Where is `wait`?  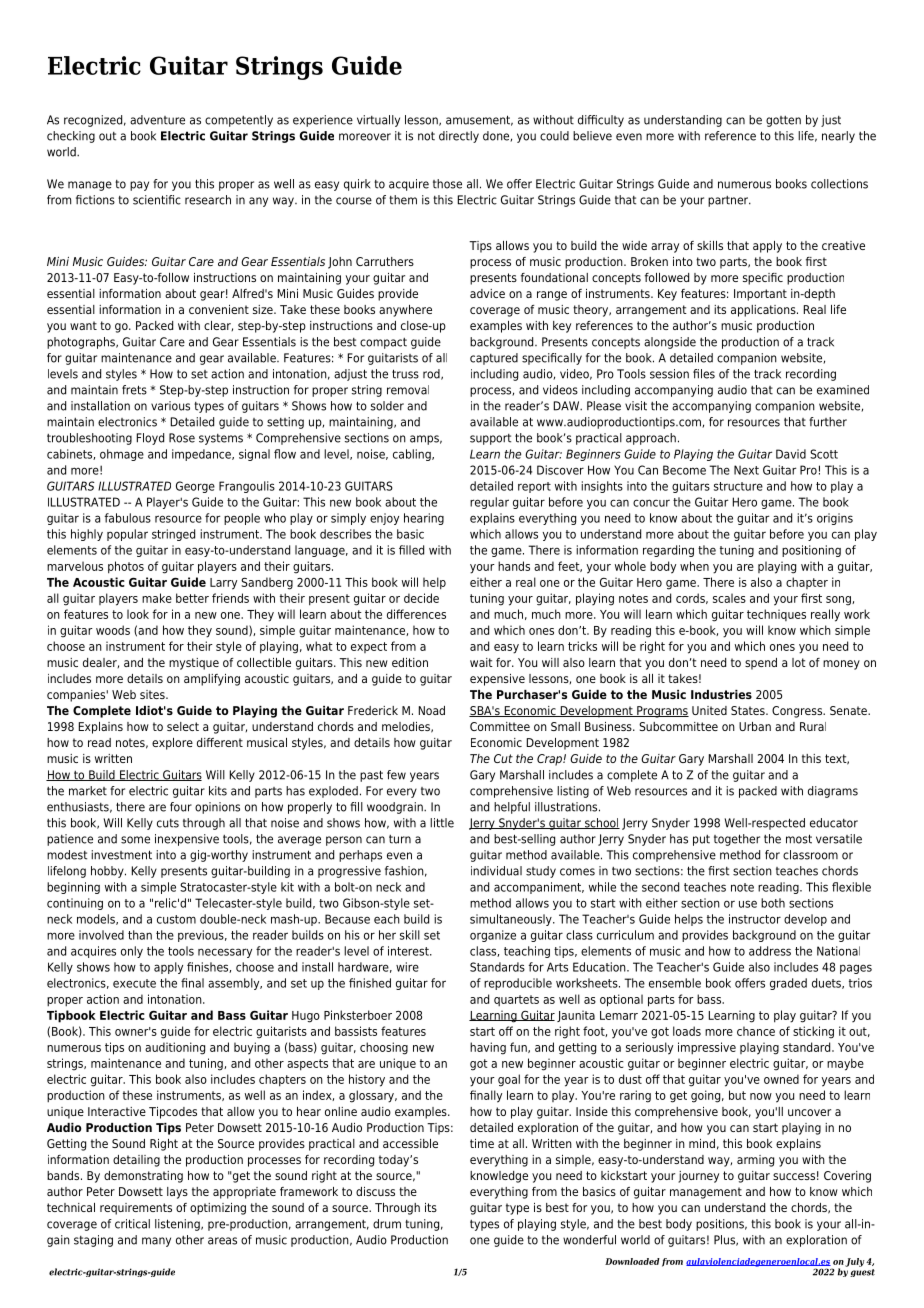 wait is located at coordinates (481, 662).
